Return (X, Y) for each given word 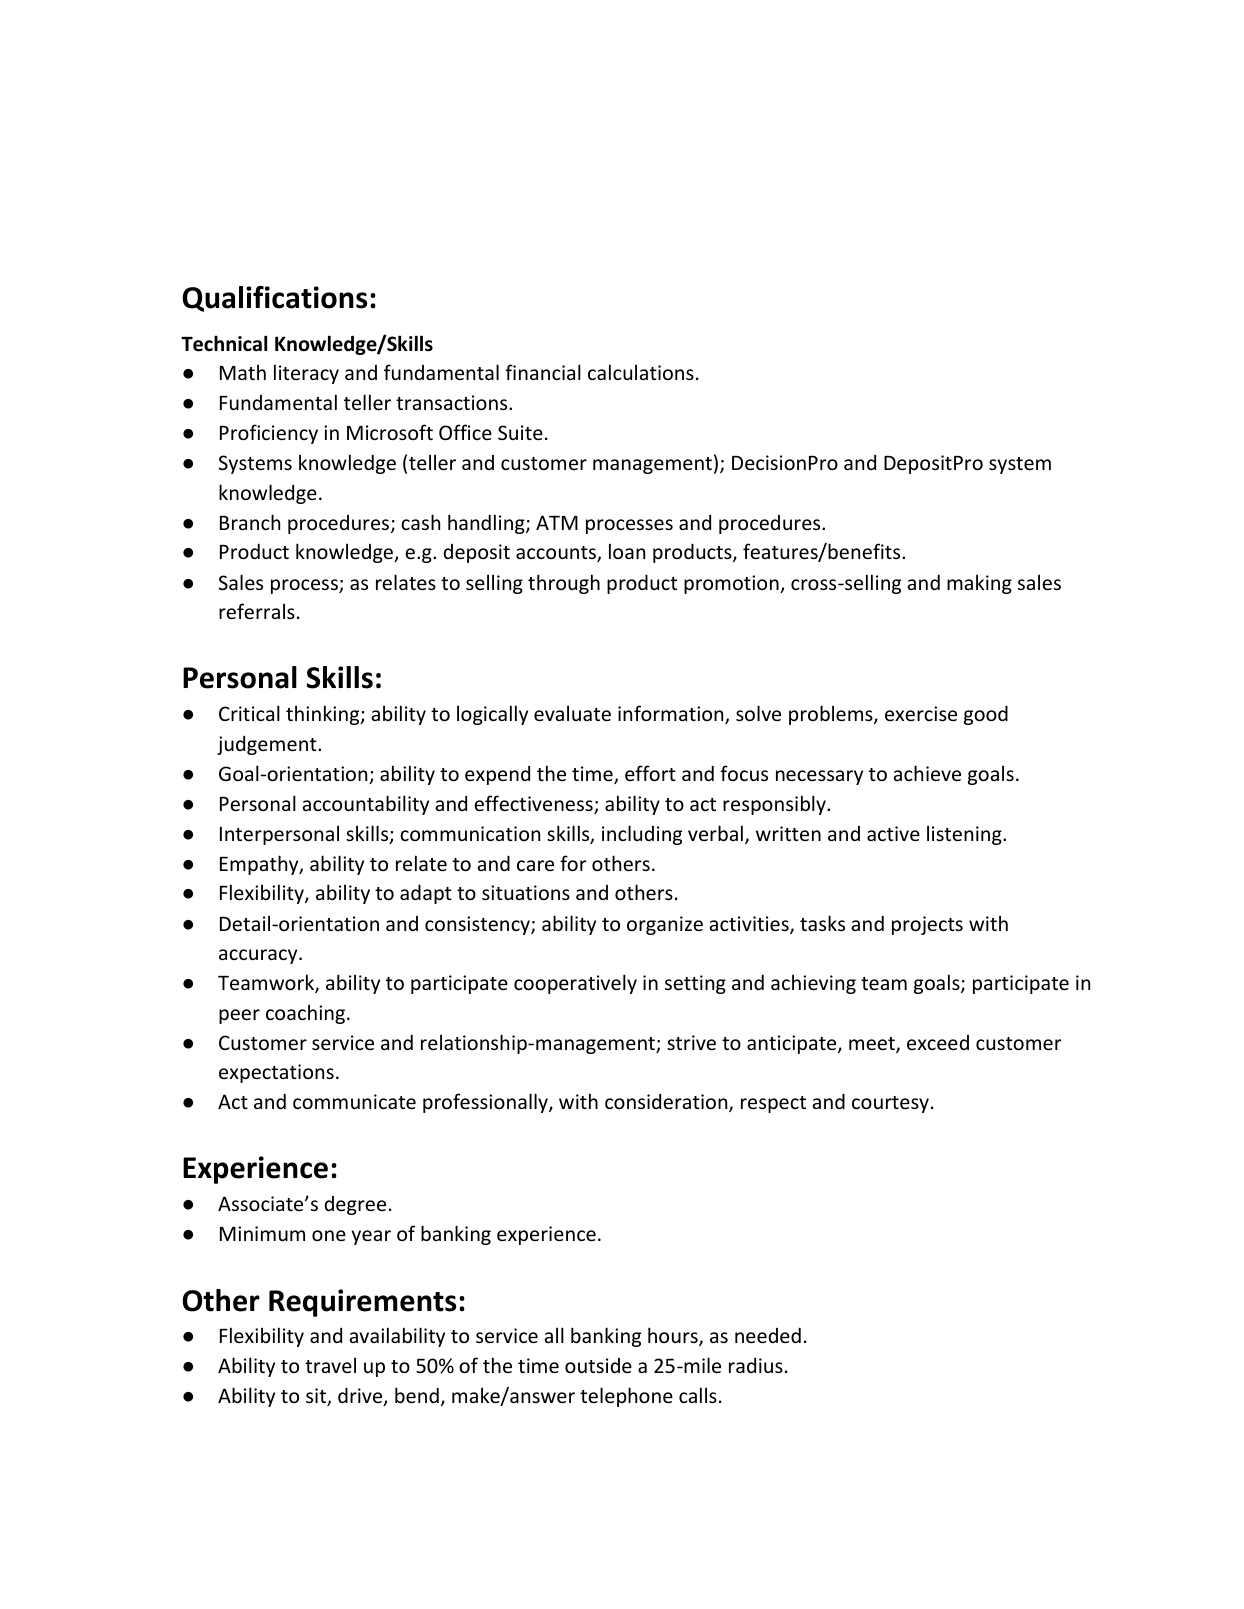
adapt (426, 894)
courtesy (890, 1104)
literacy (306, 374)
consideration (667, 1103)
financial (543, 372)
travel (330, 1365)
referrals (257, 611)
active (893, 833)
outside (598, 1365)
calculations (641, 372)
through (564, 584)
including (642, 835)
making (979, 584)
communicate (354, 1101)
